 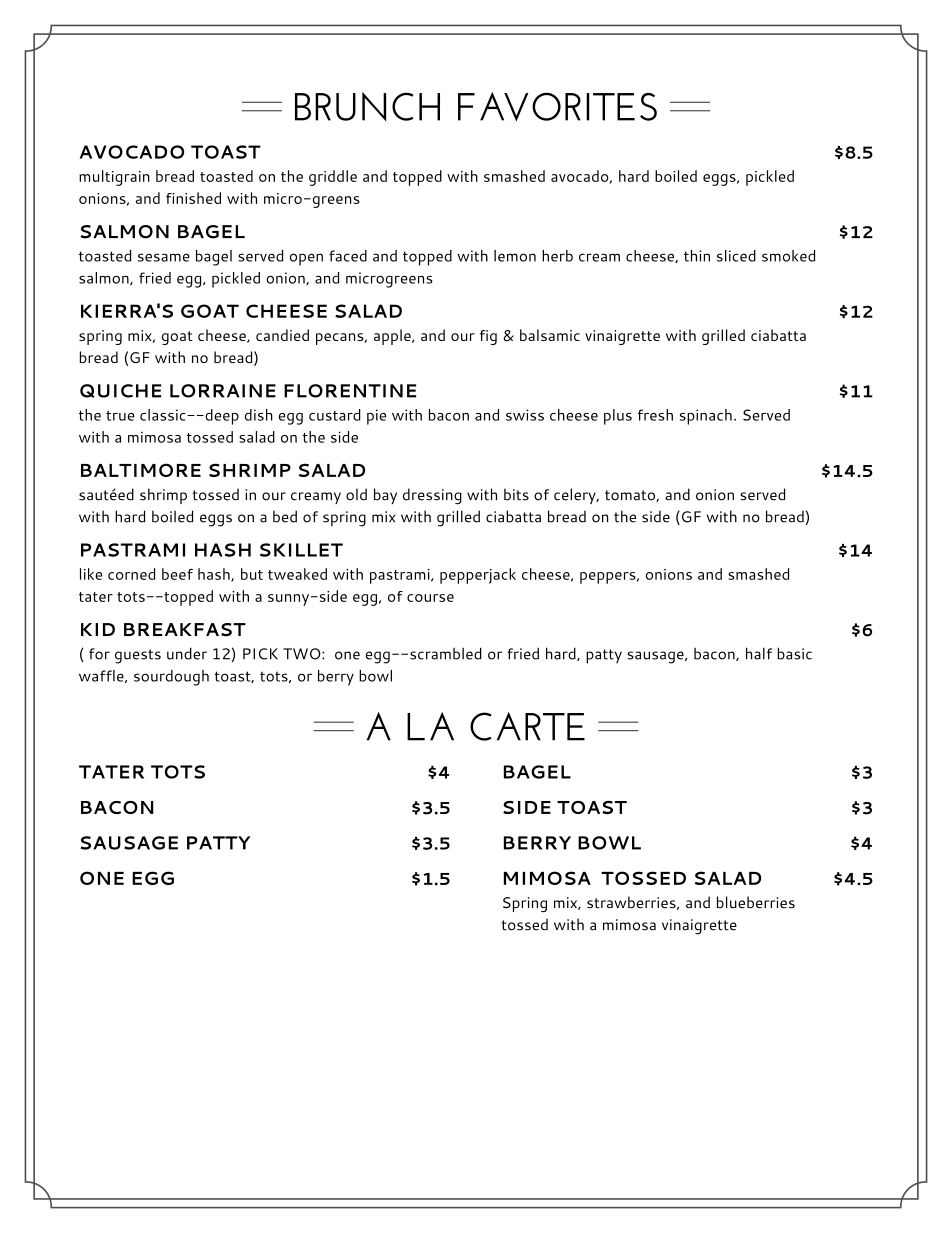 I want to click on fig, so click(x=488, y=337).
